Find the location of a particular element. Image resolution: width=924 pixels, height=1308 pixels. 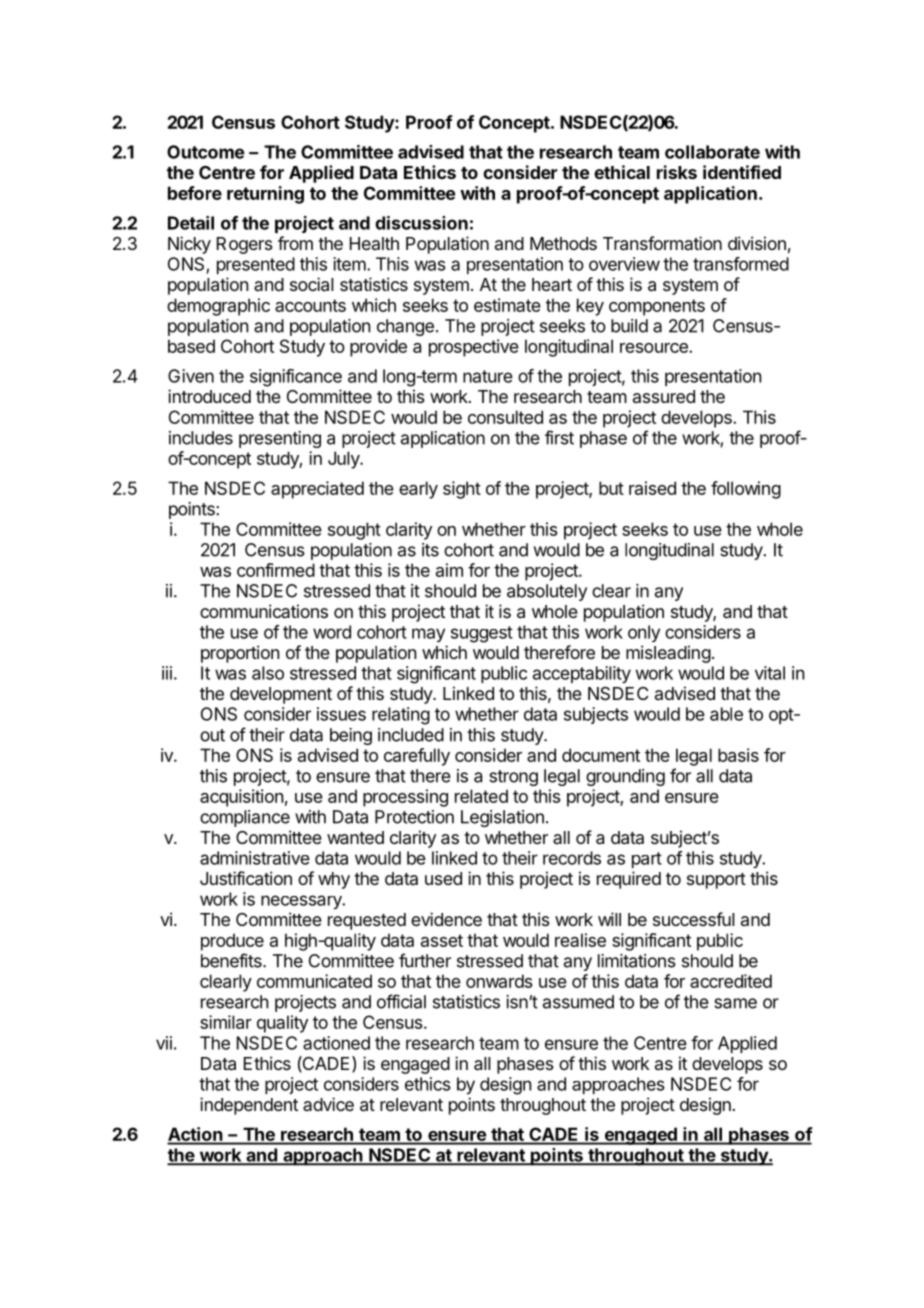

raised is located at coordinates (652, 488).
